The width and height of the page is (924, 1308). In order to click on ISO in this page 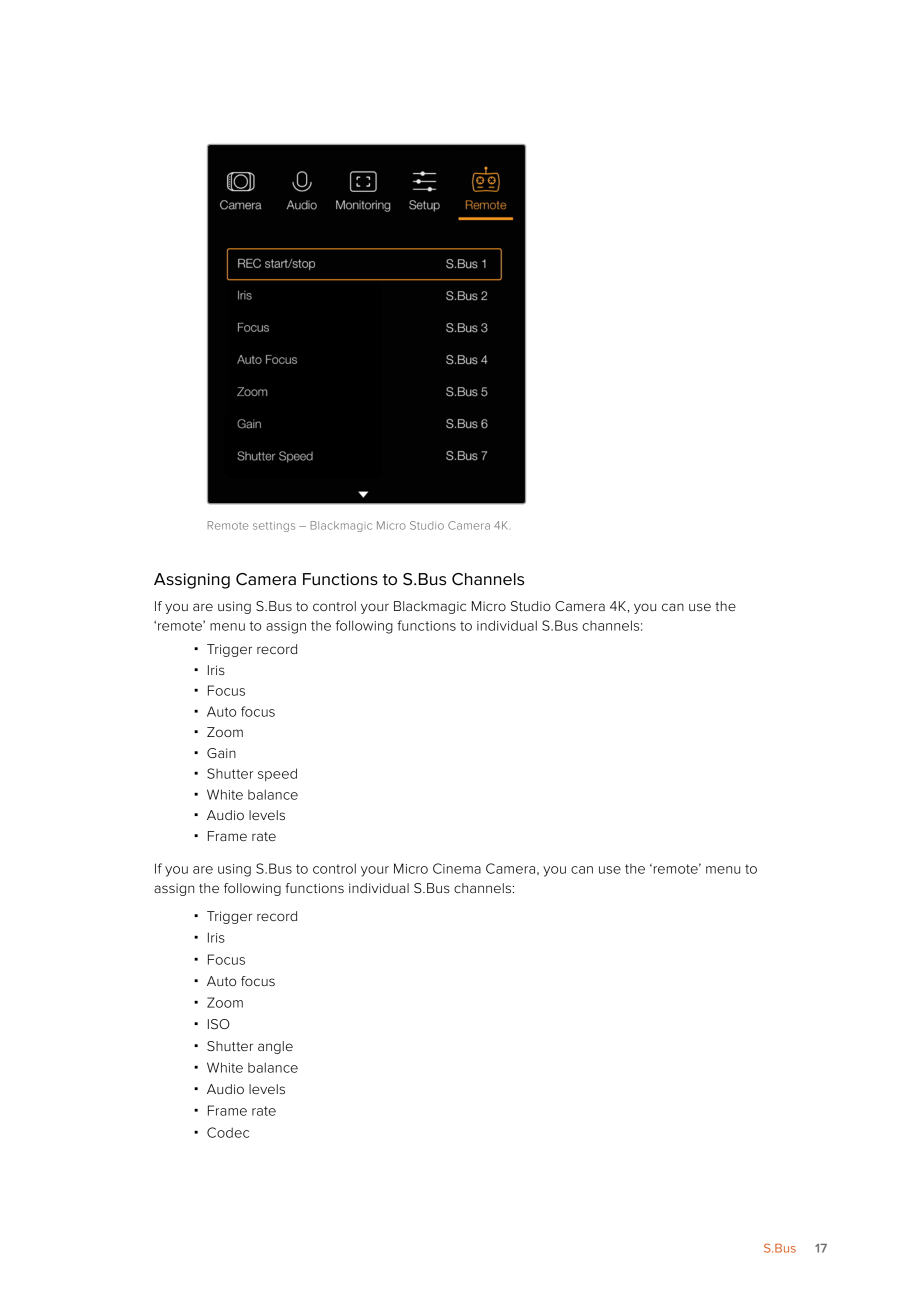, I will do `click(219, 1024)`.
